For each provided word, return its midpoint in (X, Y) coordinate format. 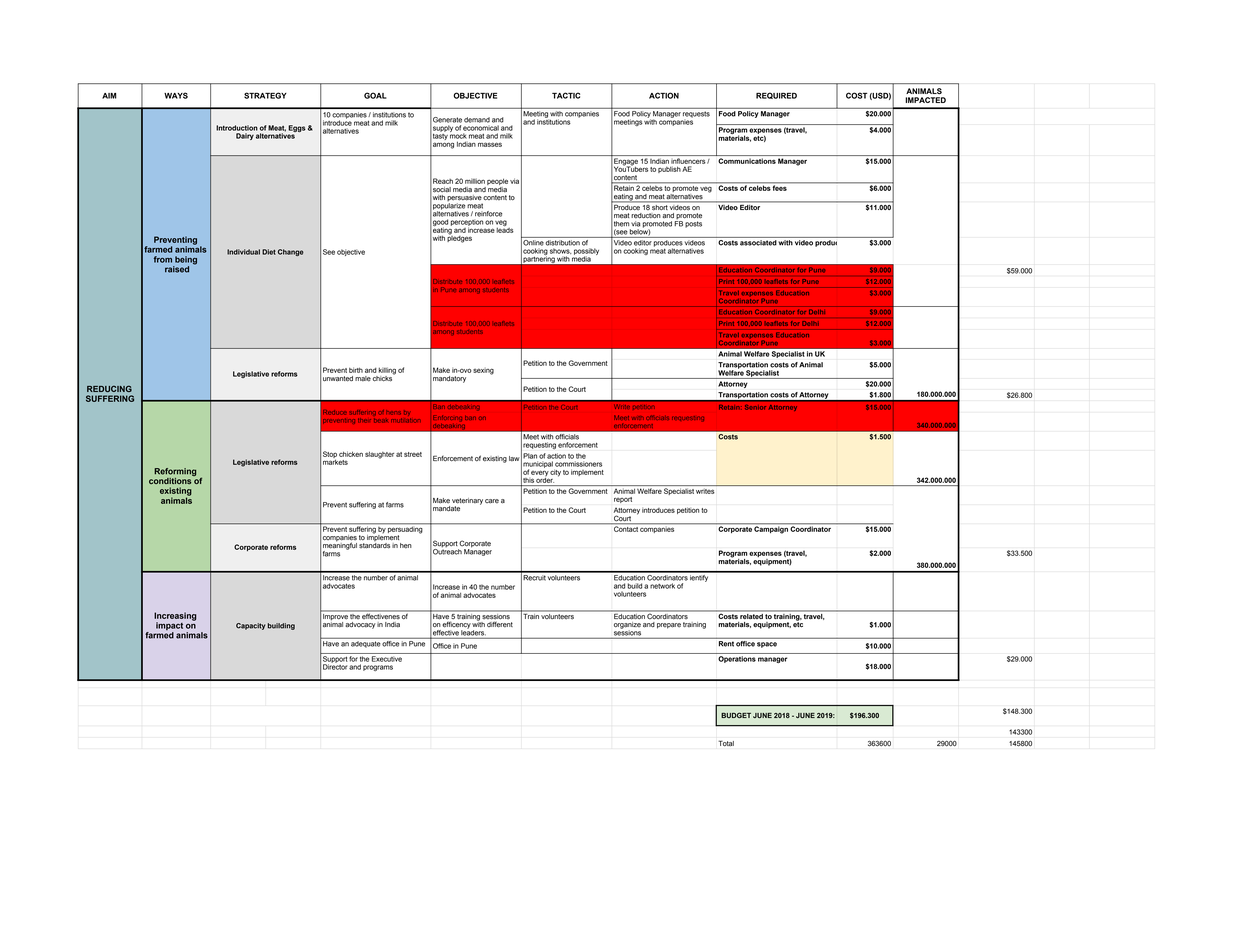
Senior (755, 406)
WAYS (176, 95)
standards (374, 546)
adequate (365, 644)
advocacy (360, 625)
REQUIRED (776, 95)
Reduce (335, 412)
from (163, 259)
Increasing (175, 617)
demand (477, 120)
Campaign (771, 529)
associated (758, 243)
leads (505, 229)
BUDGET (736, 715)
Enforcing (447, 418)
